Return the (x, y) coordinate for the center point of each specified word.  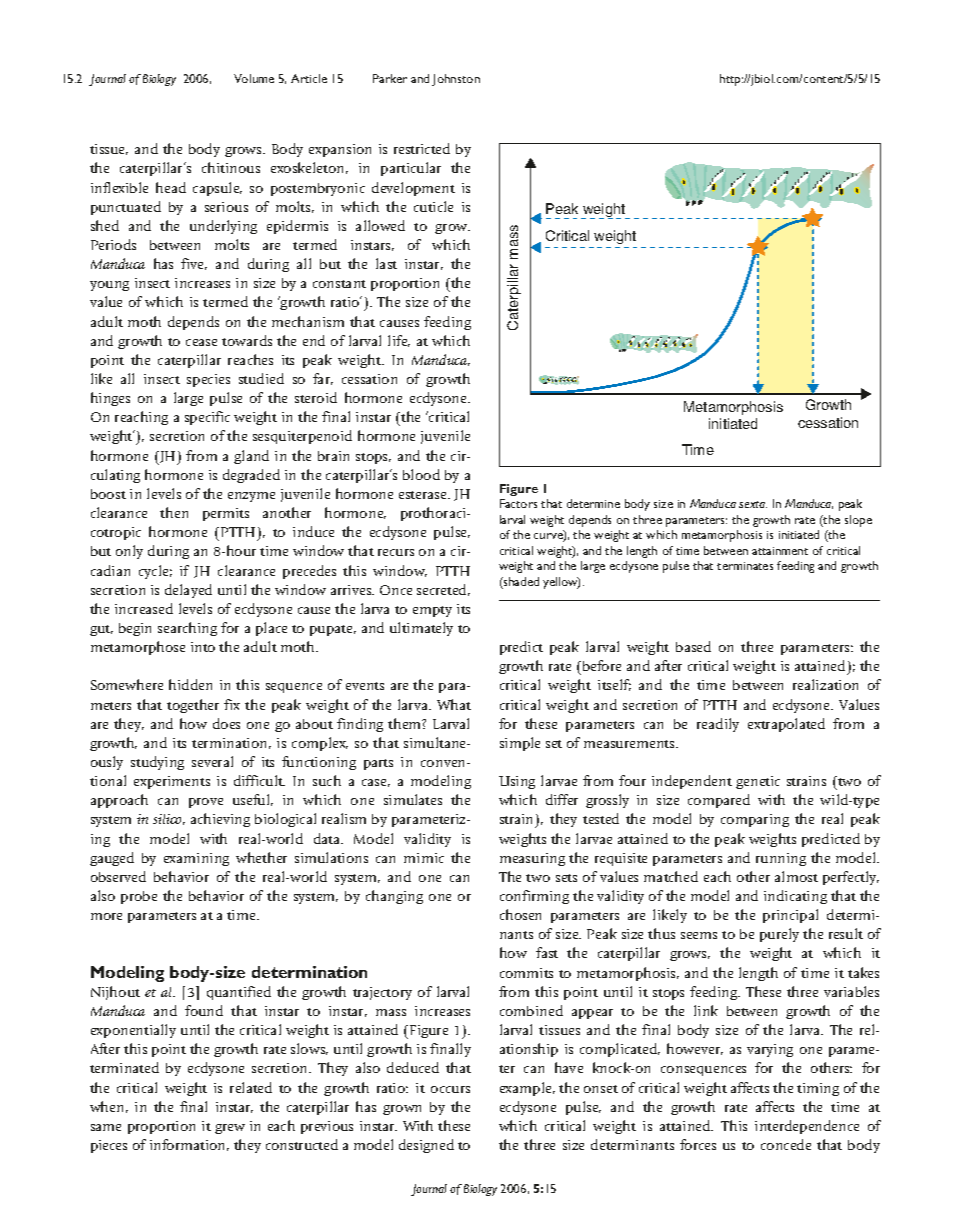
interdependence (807, 1127)
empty (432, 611)
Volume (254, 78)
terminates (745, 566)
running (781, 859)
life (399, 341)
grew (230, 1129)
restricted (422, 148)
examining (196, 859)
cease (201, 342)
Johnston (456, 80)
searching (187, 629)
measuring (532, 859)
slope (858, 521)
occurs (450, 1089)
